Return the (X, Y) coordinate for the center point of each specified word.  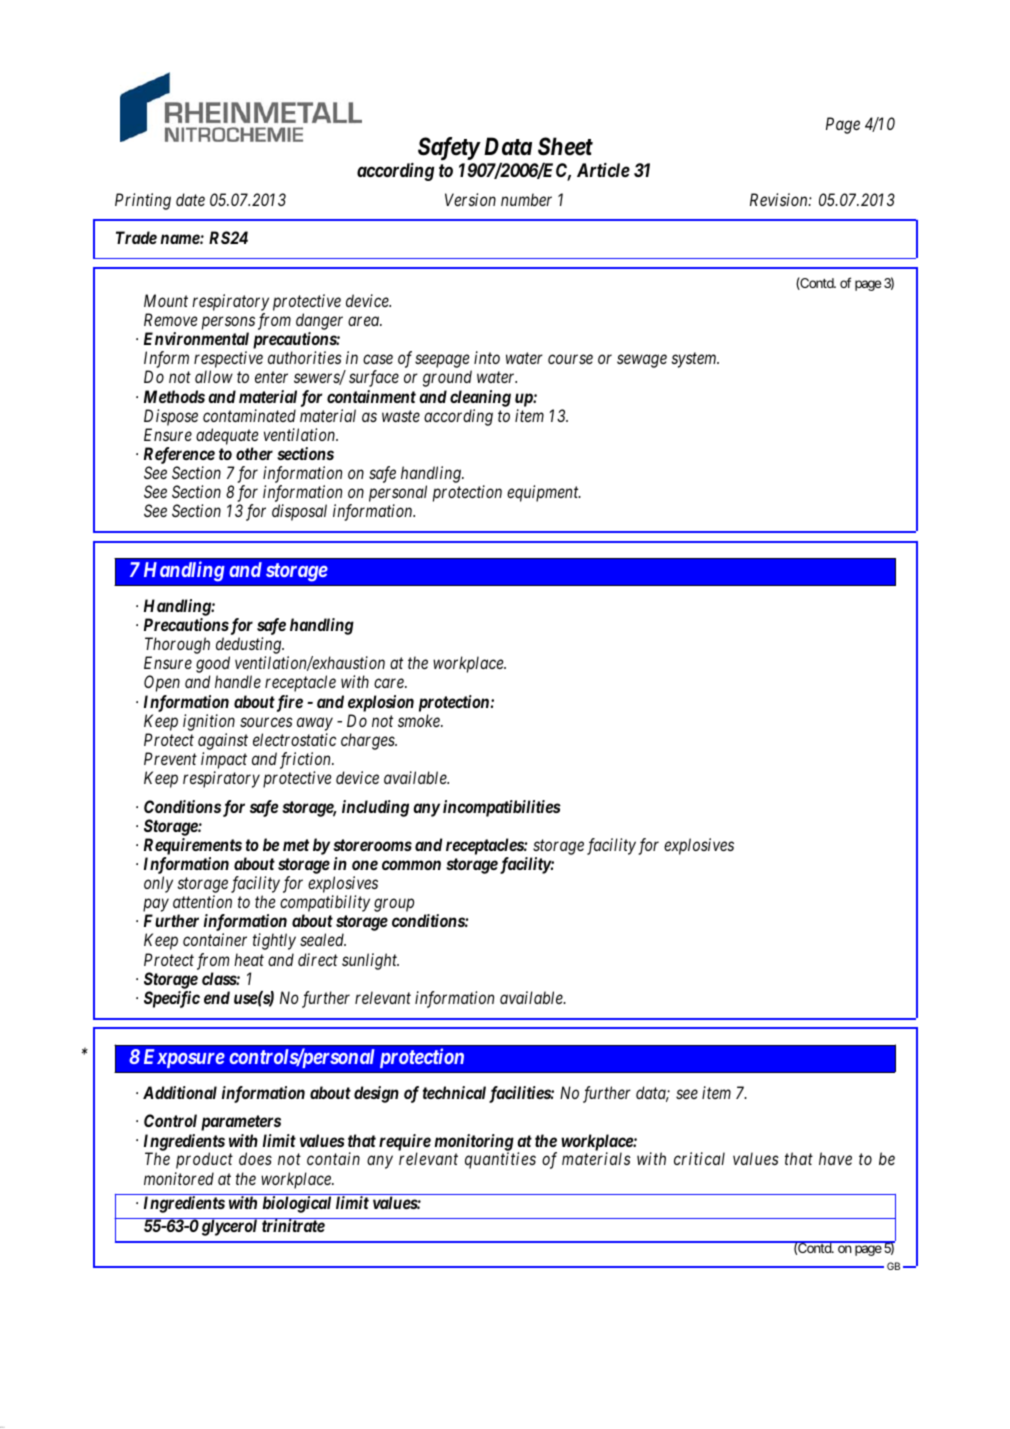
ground (447, 378)
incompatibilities (502, 808)
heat (249, 959)
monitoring (474, 1143)
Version (470, 199)
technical (454, 1092)
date (190, 199)
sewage (642, 361)
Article (603, 170)
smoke (420, 720)
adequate (227, 436)
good (213, 666)
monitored (179, 1178)
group (394, 905)
